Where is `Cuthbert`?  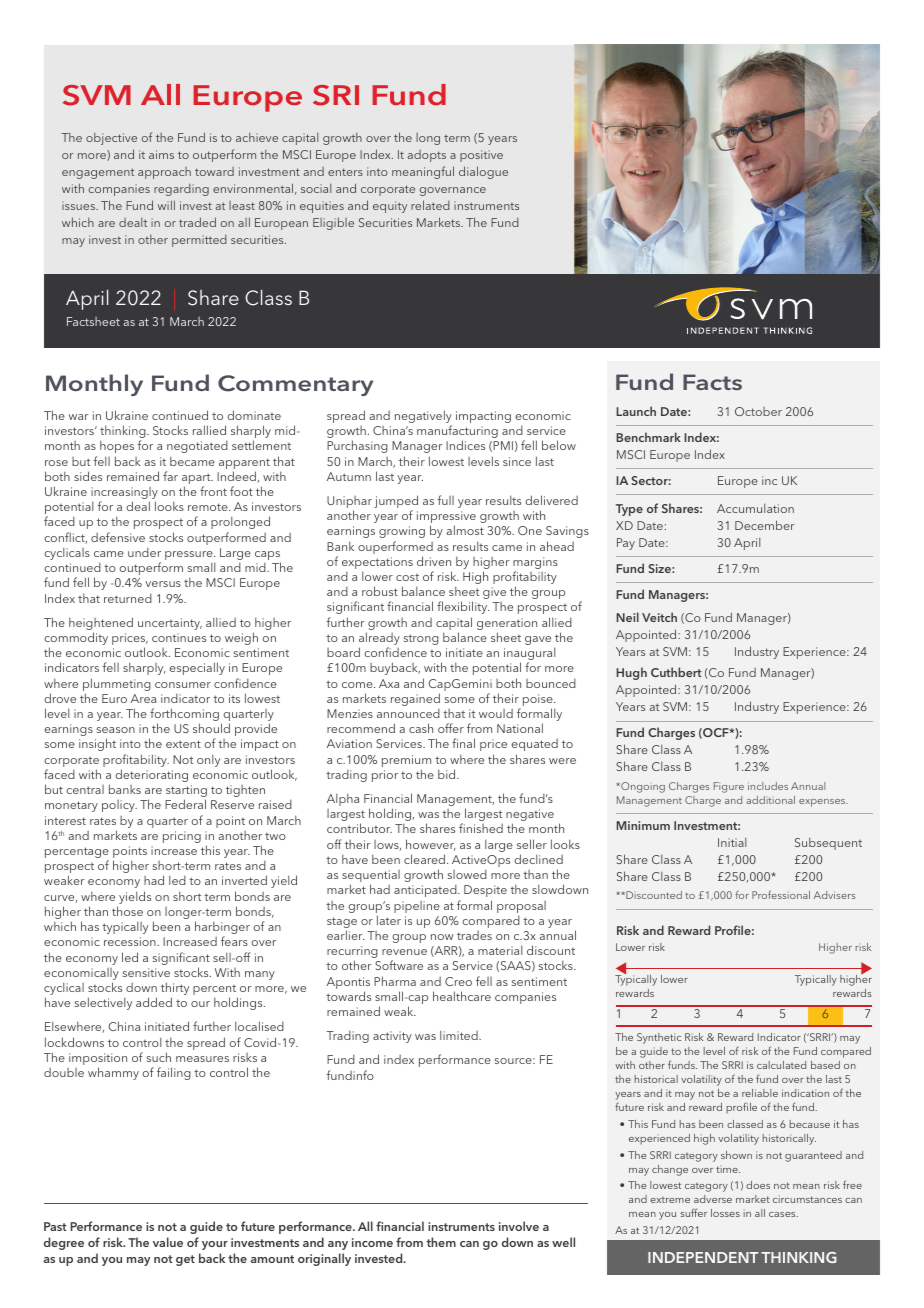 Cuthbert is located at coordinates (676, 672).
